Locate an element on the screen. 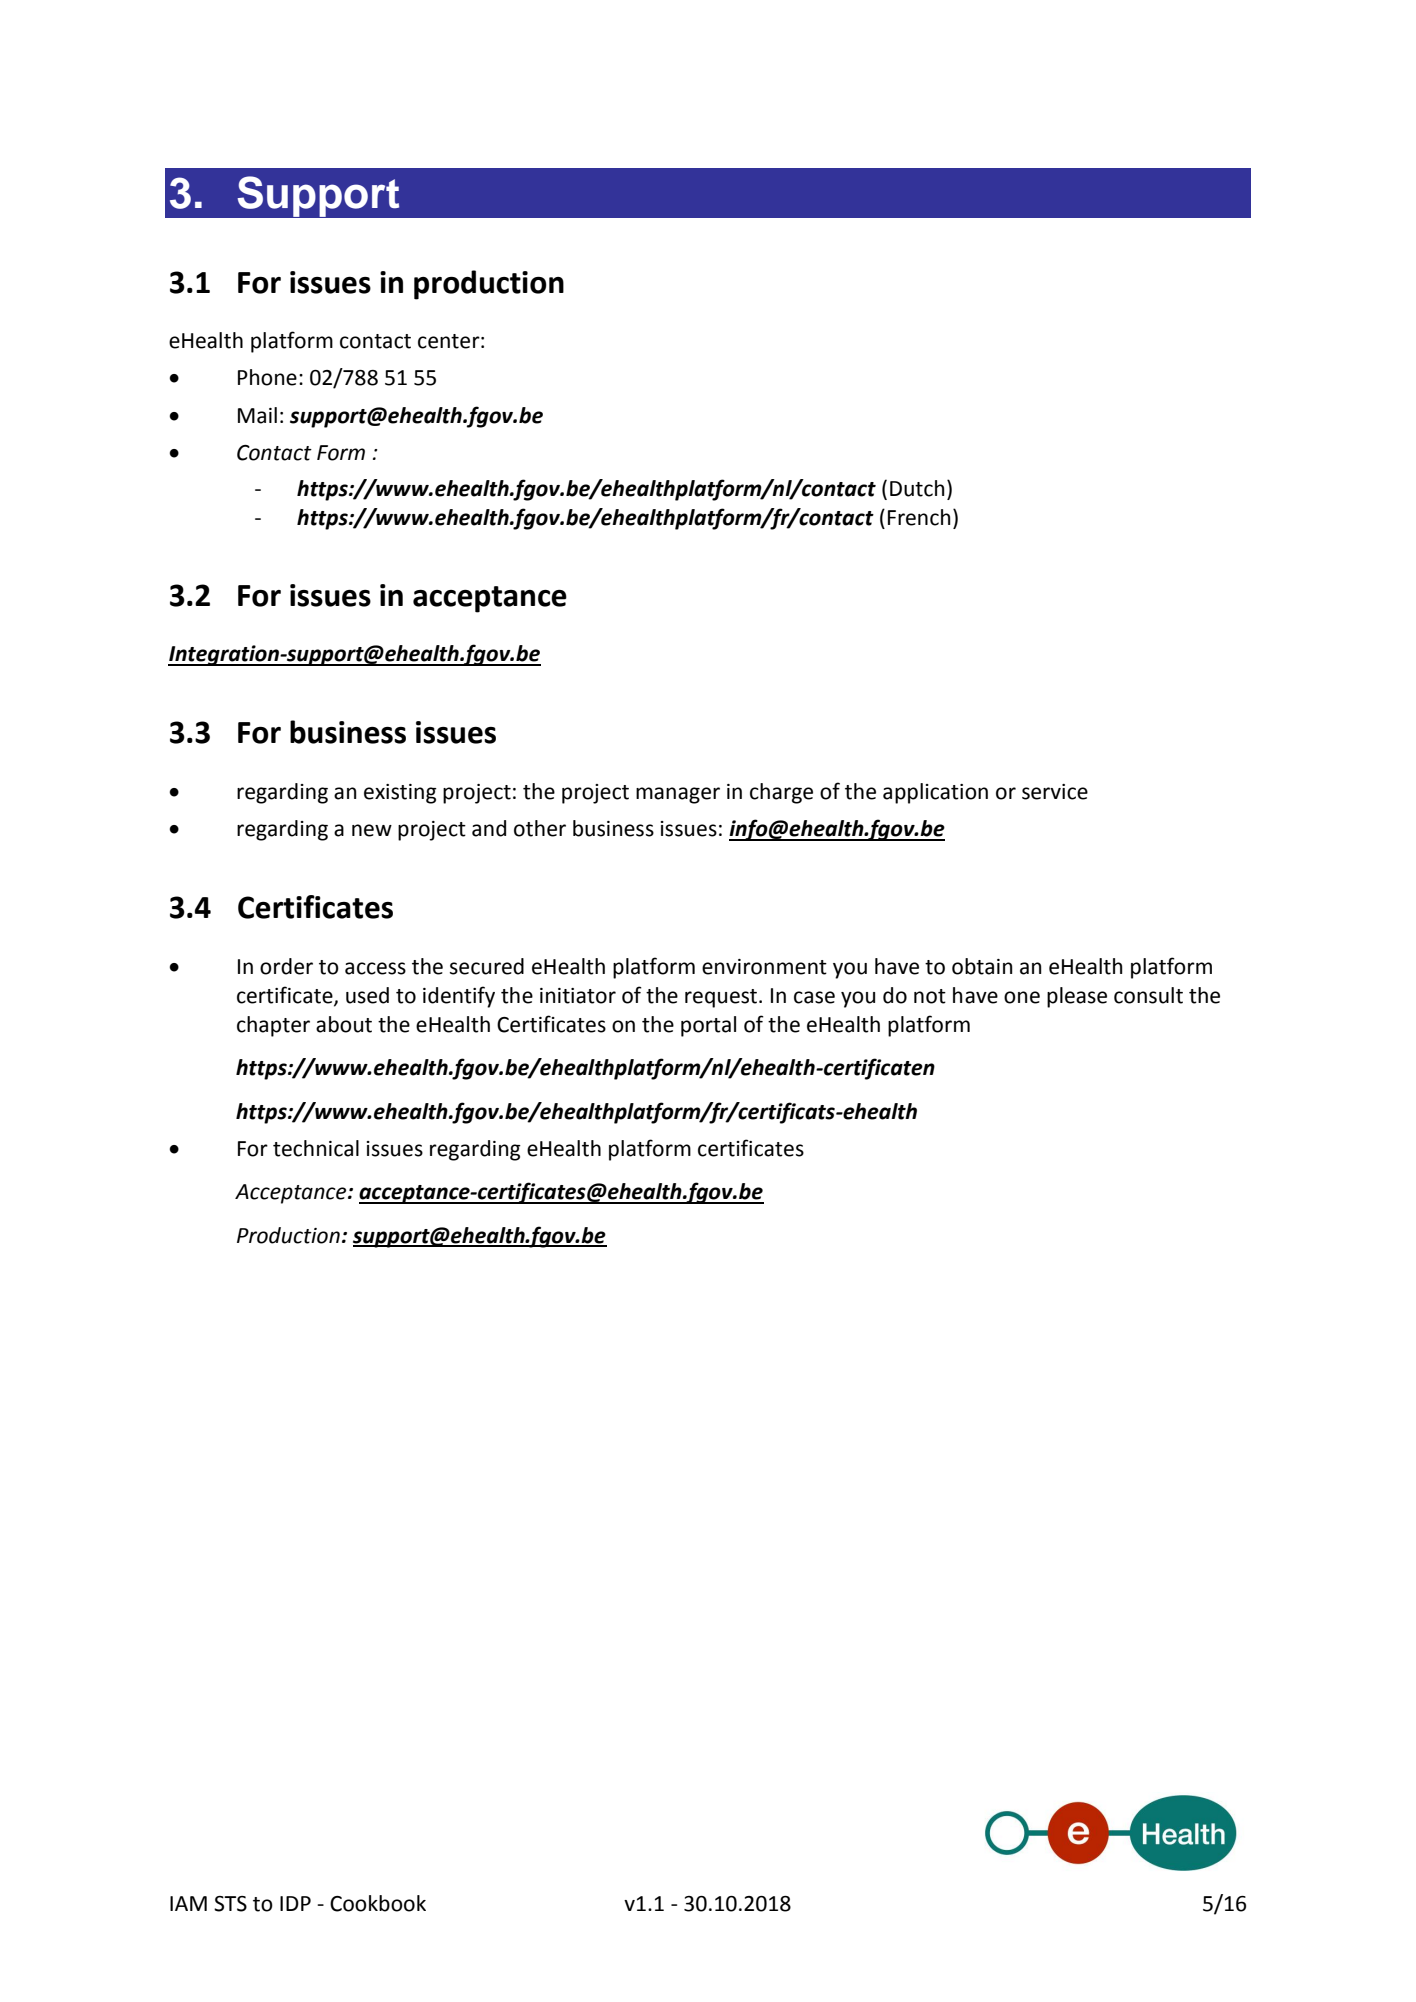  Dutch is located at coordinates (917, 488).
